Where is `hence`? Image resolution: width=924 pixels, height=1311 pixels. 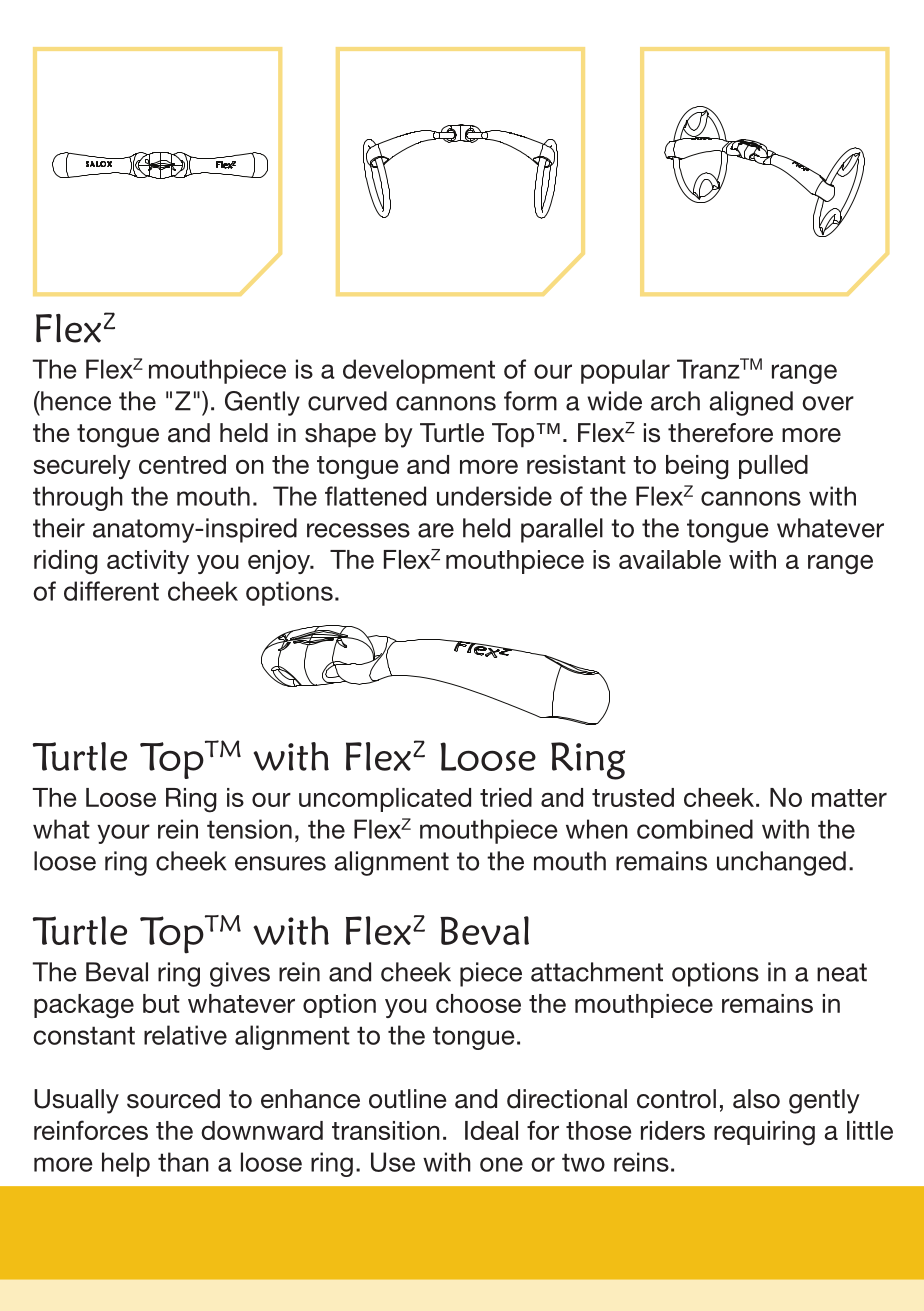 hence is located at coordinates (75, 401).
